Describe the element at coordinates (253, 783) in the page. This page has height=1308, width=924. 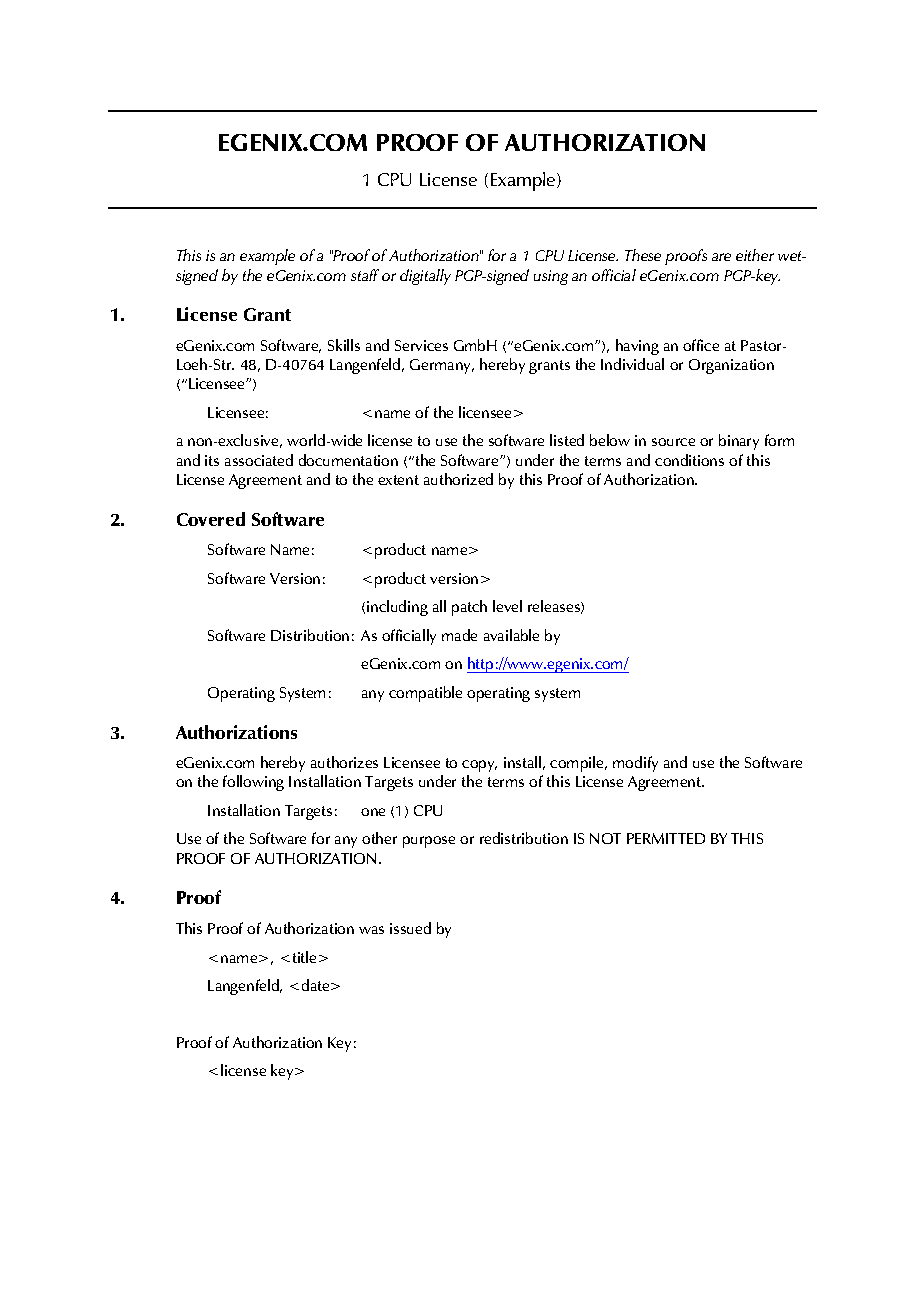
I see `following` at that location.
